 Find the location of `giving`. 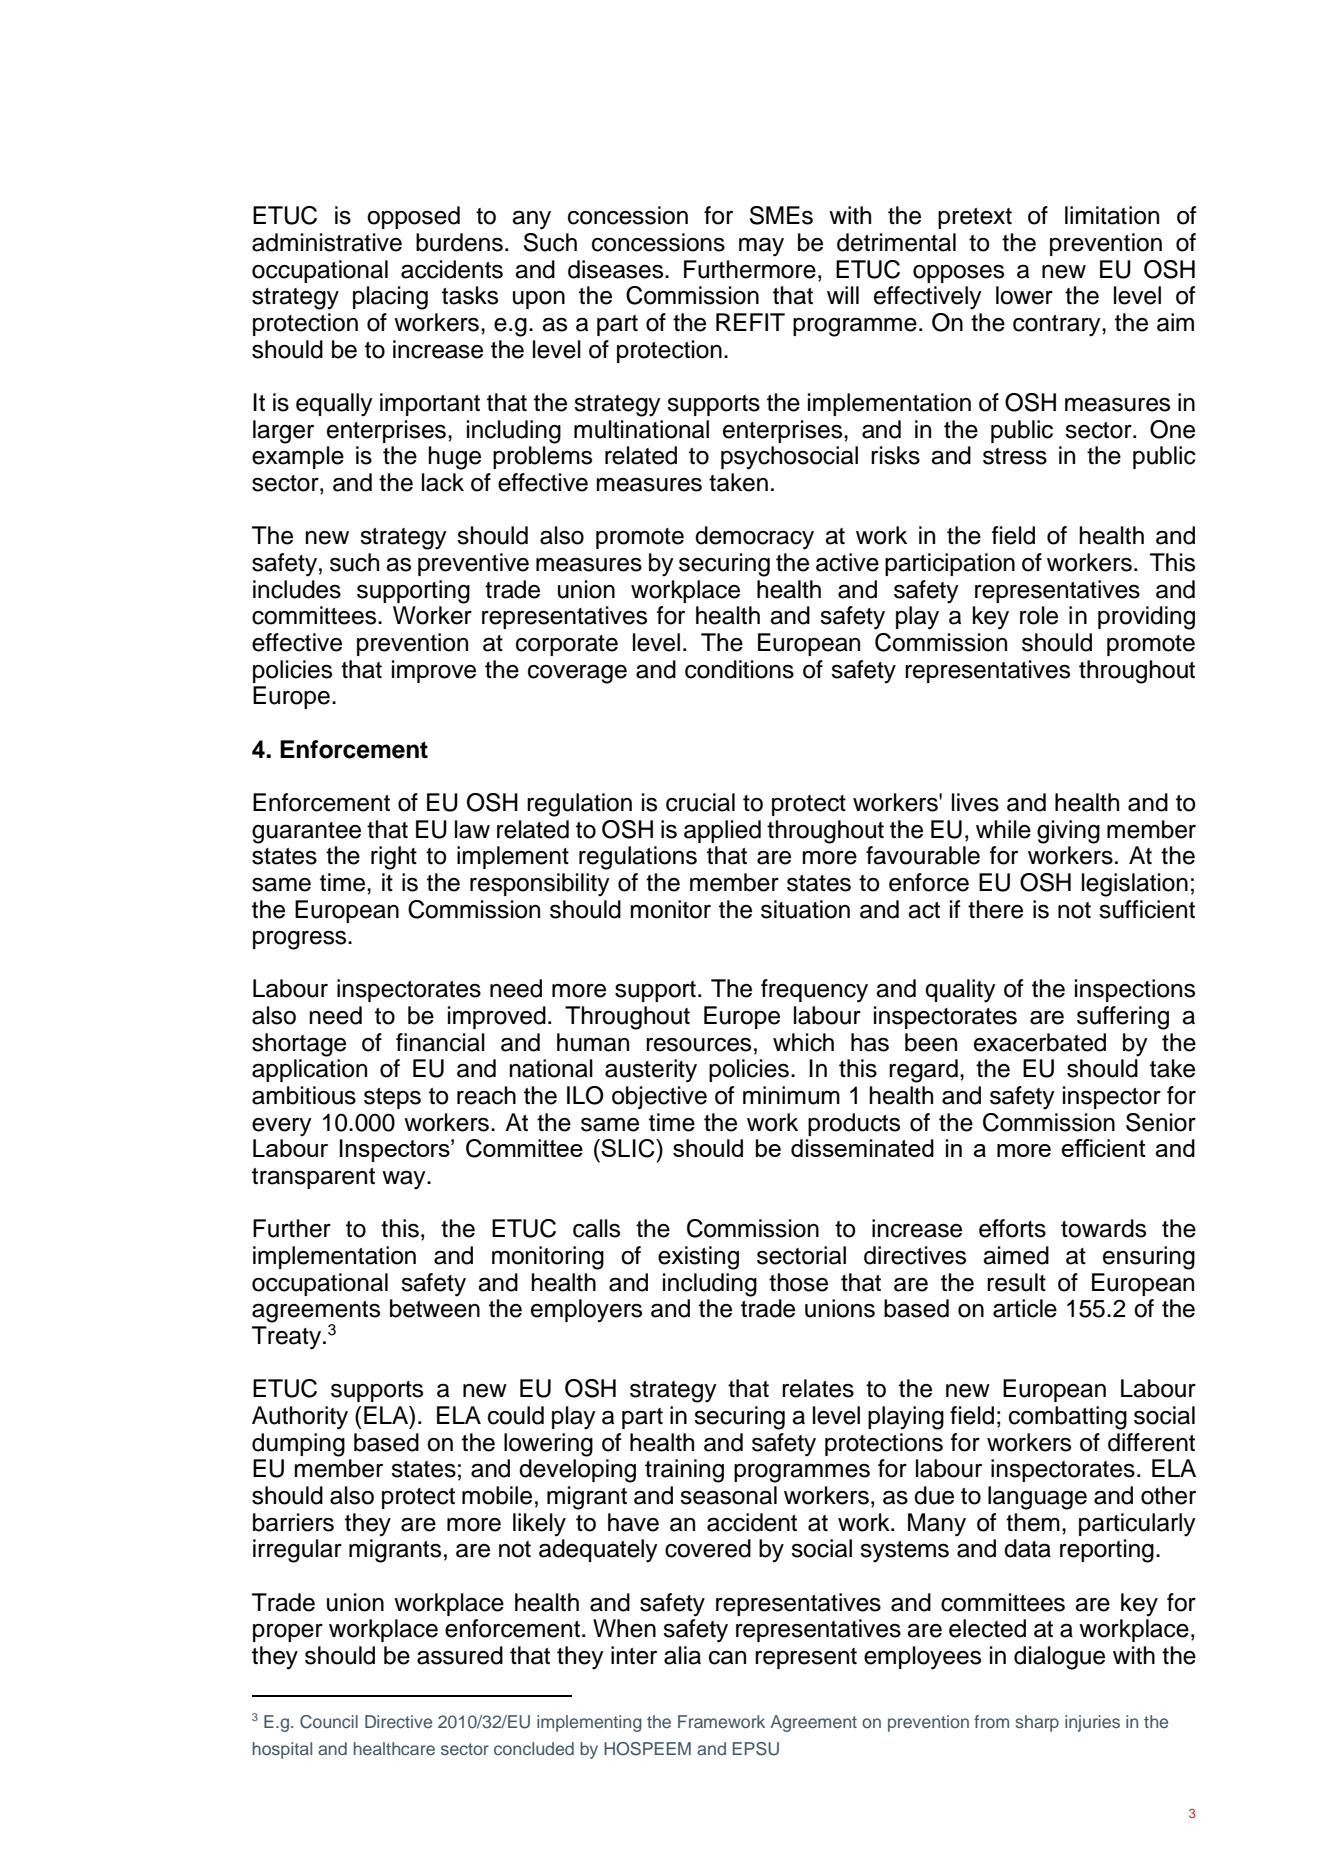

giving is located at coordinates (1068, 832).
